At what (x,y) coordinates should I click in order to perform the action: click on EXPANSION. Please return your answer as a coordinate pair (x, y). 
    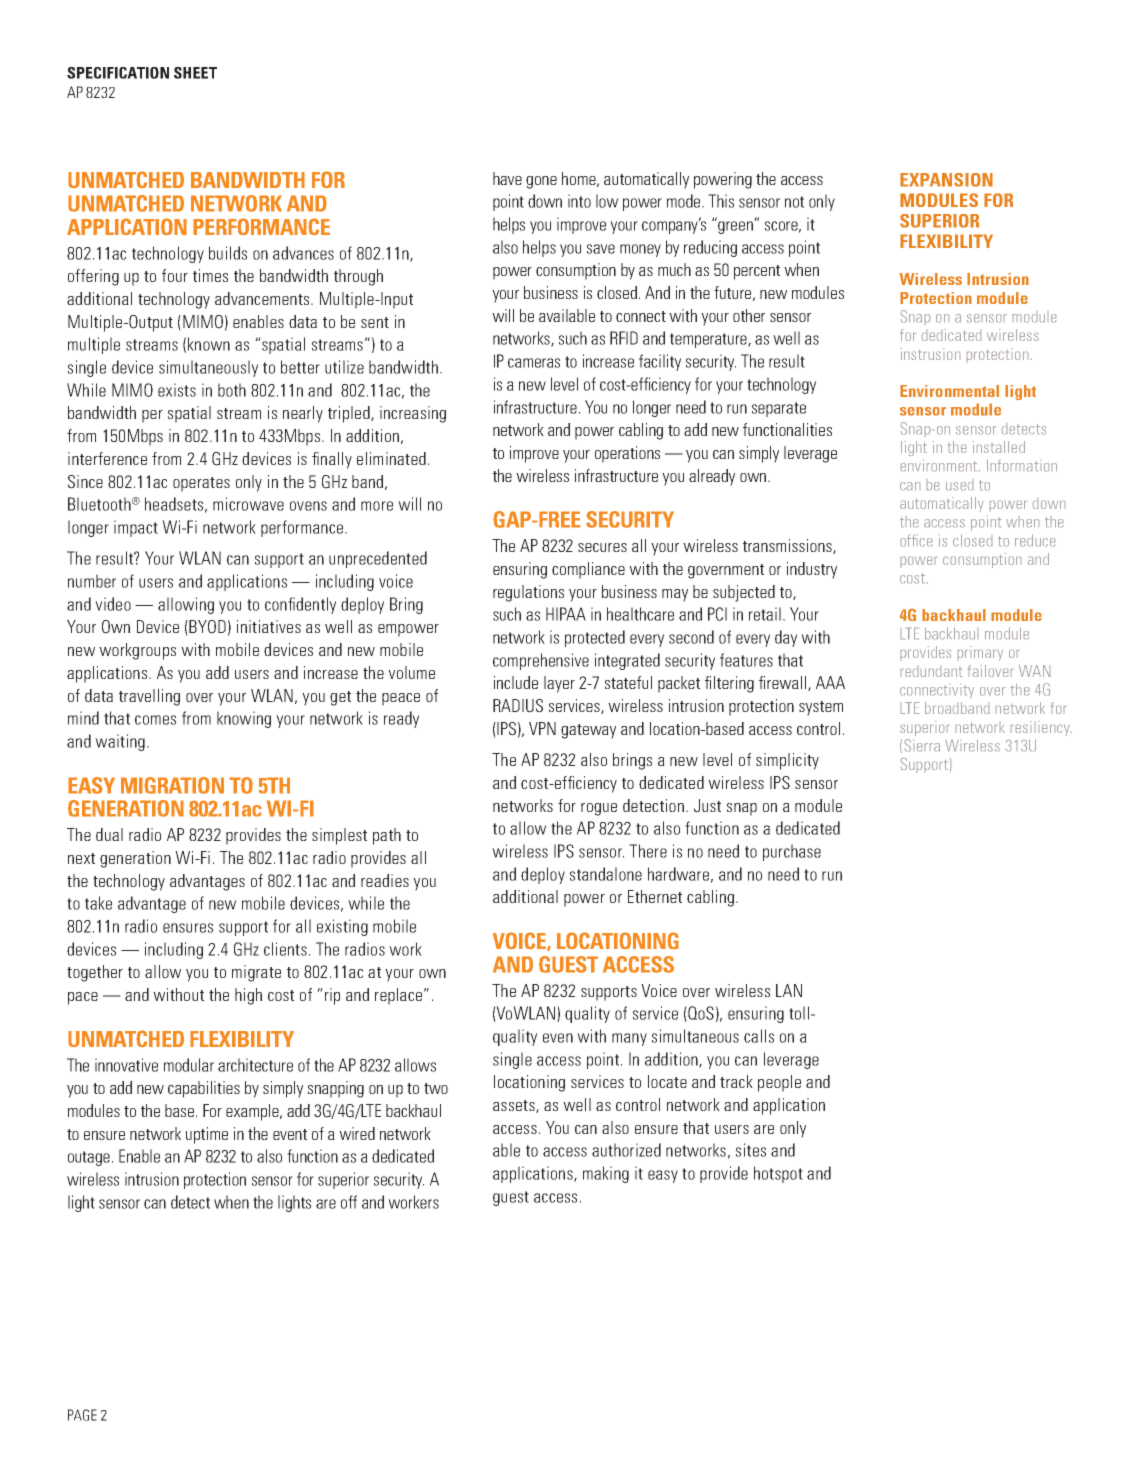
    Looking at the image, I should click on (946, 180).
